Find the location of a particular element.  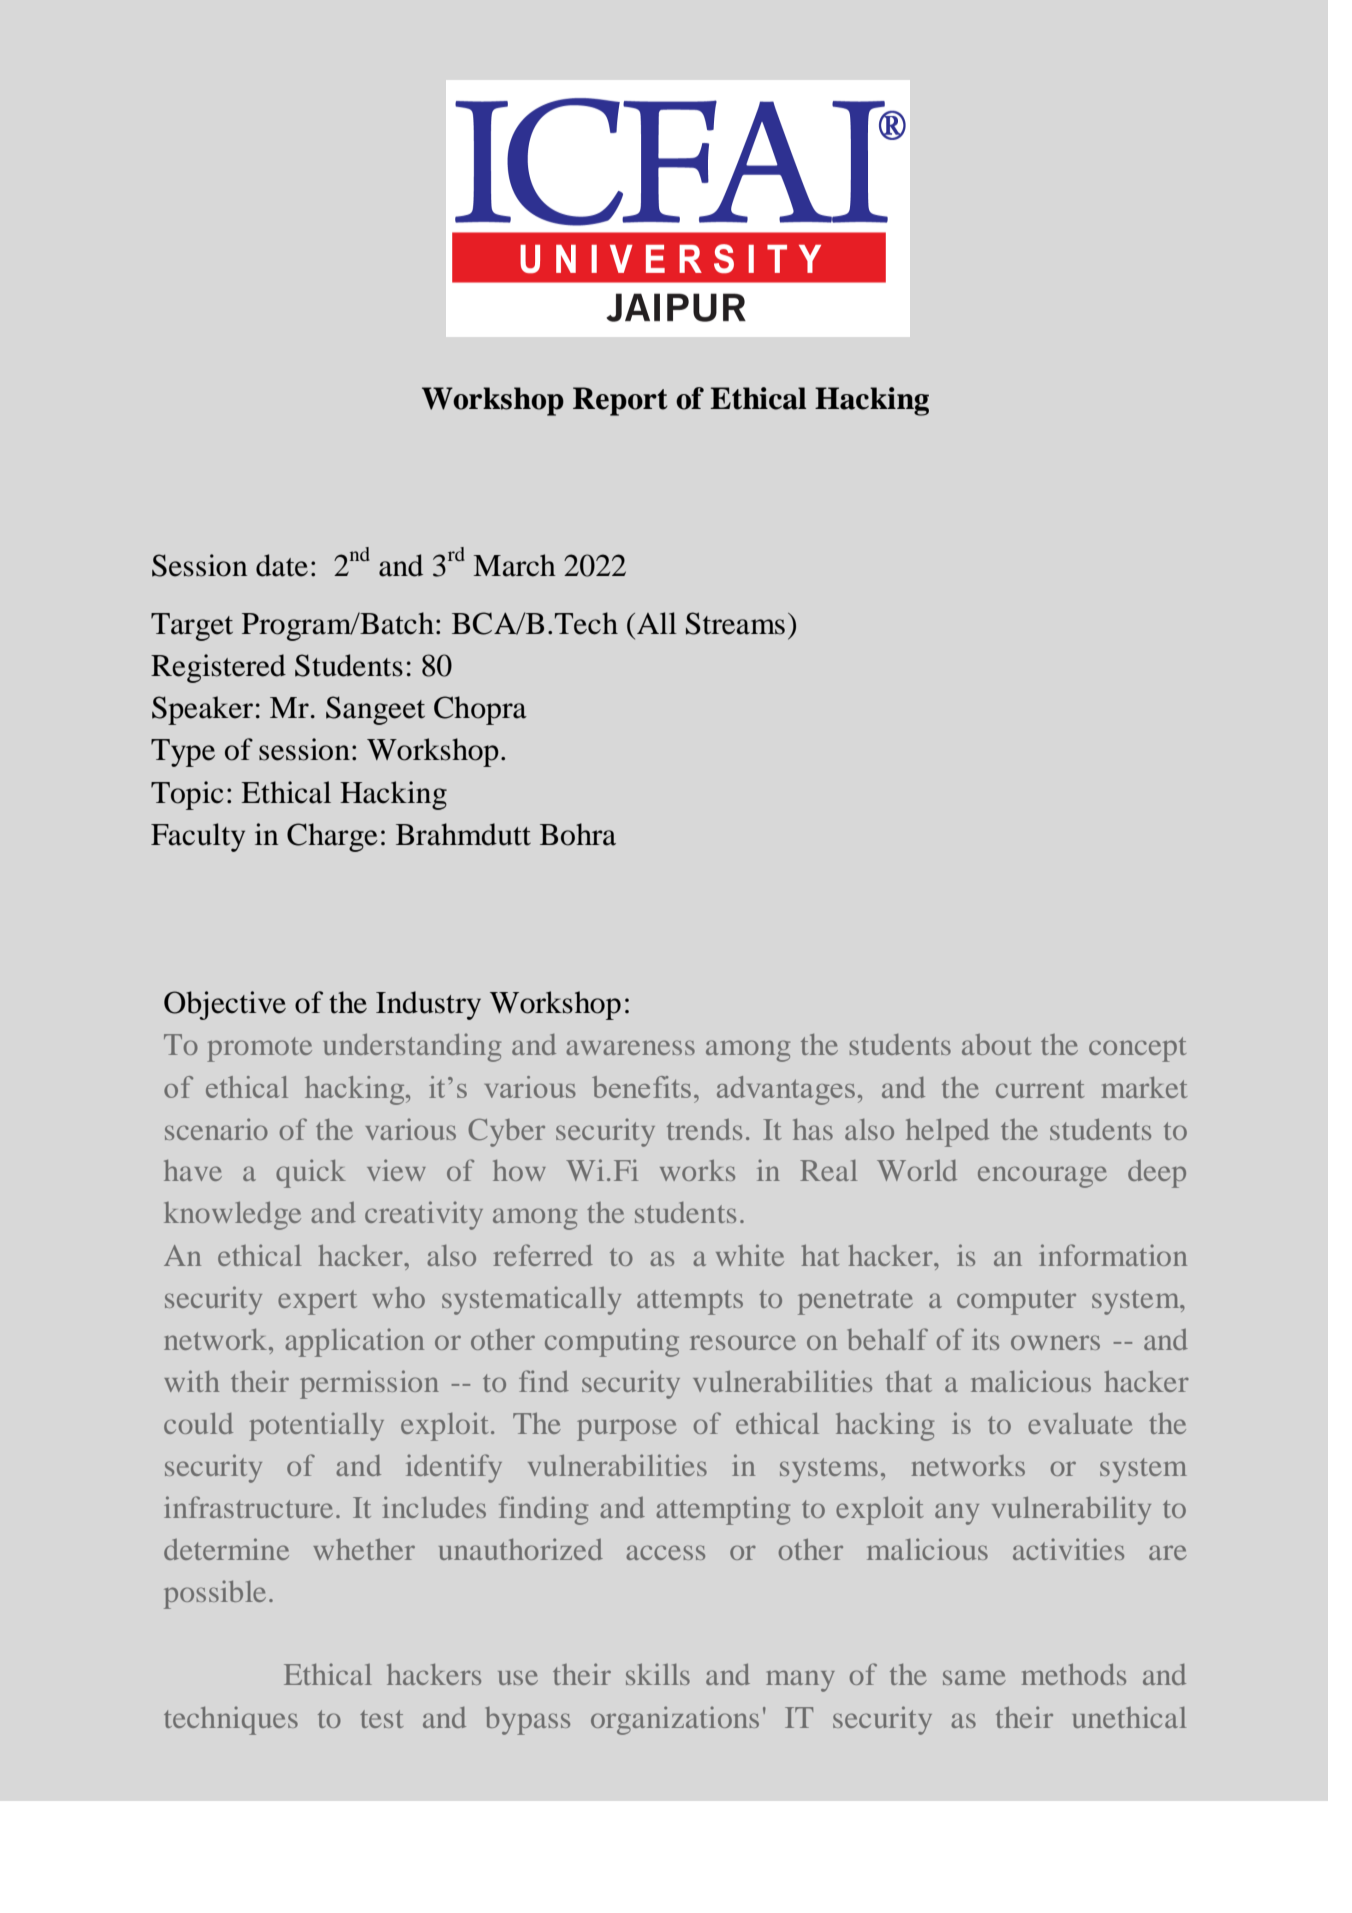

attempts is located at coordinates (690, 1302).
